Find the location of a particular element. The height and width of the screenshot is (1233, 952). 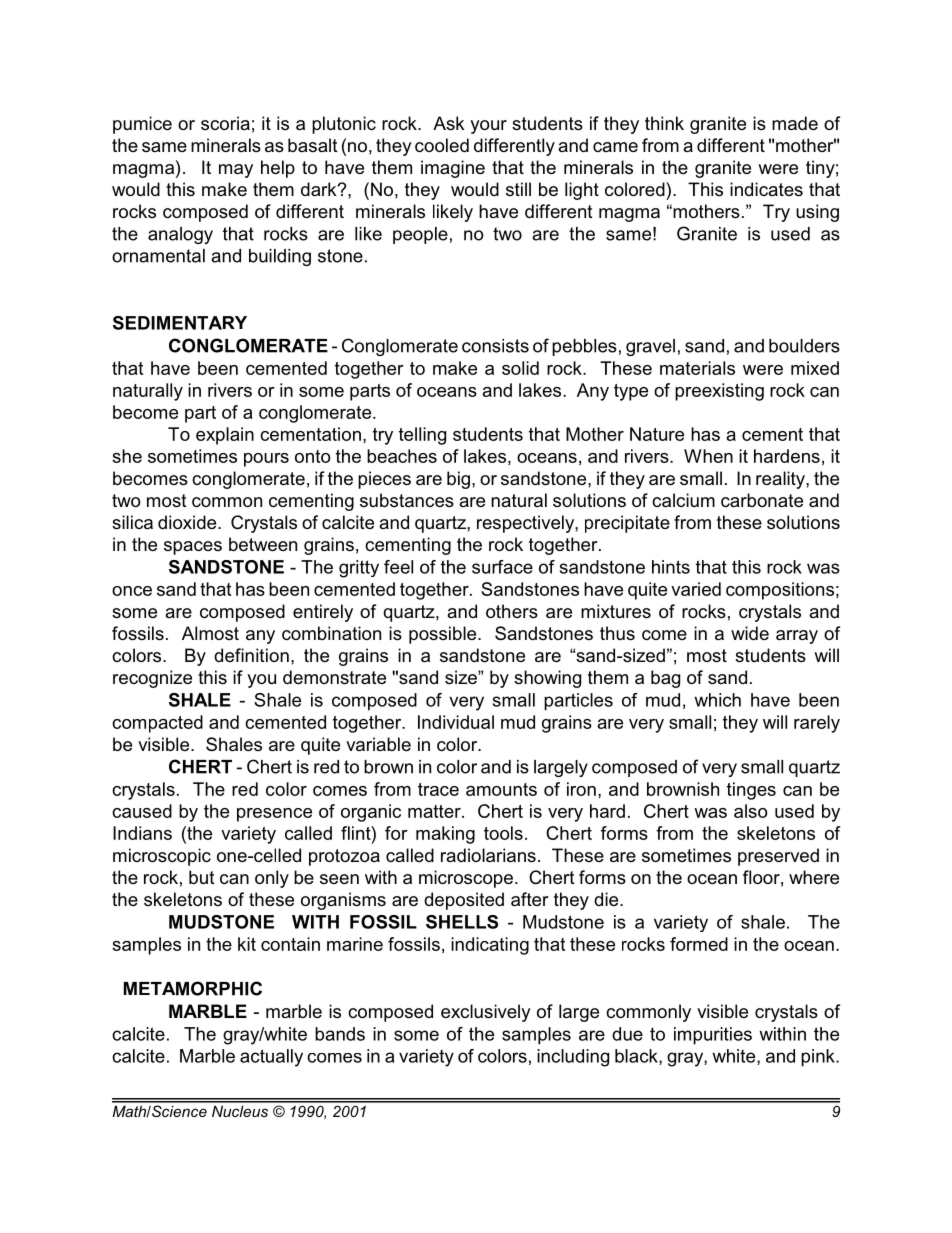

impurities is located at coordinates (713, 1036).
